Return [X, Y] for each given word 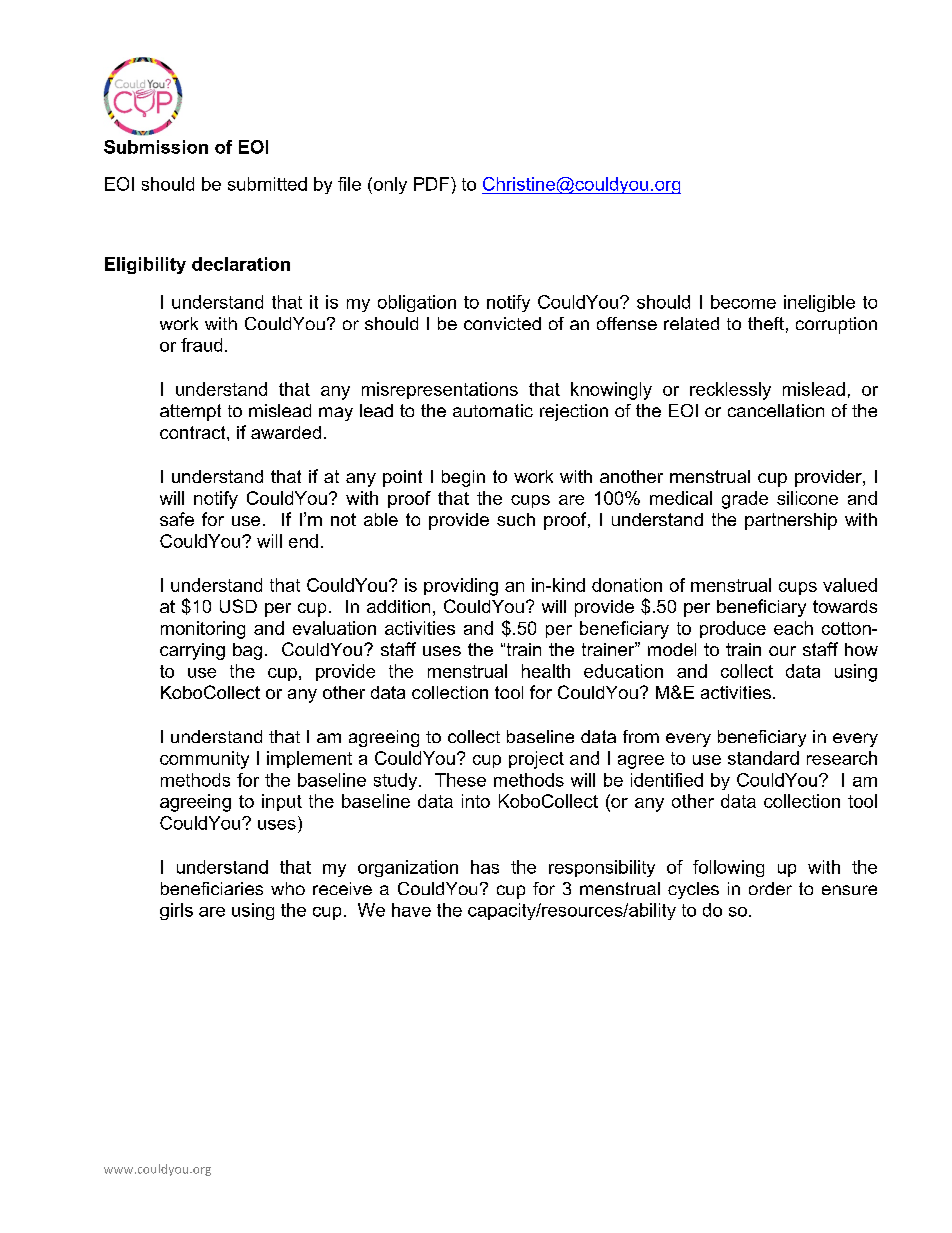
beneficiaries [212, 888]
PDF [433, 184]
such [516, 519]
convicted [502, 323]
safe [177, 519]
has [485, 867]
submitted [267, 184]
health [546, 671]
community [204, 760]
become [743, 302]
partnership [791, 521]
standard [763, 758]
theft [766, 323]
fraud [201, 345]
